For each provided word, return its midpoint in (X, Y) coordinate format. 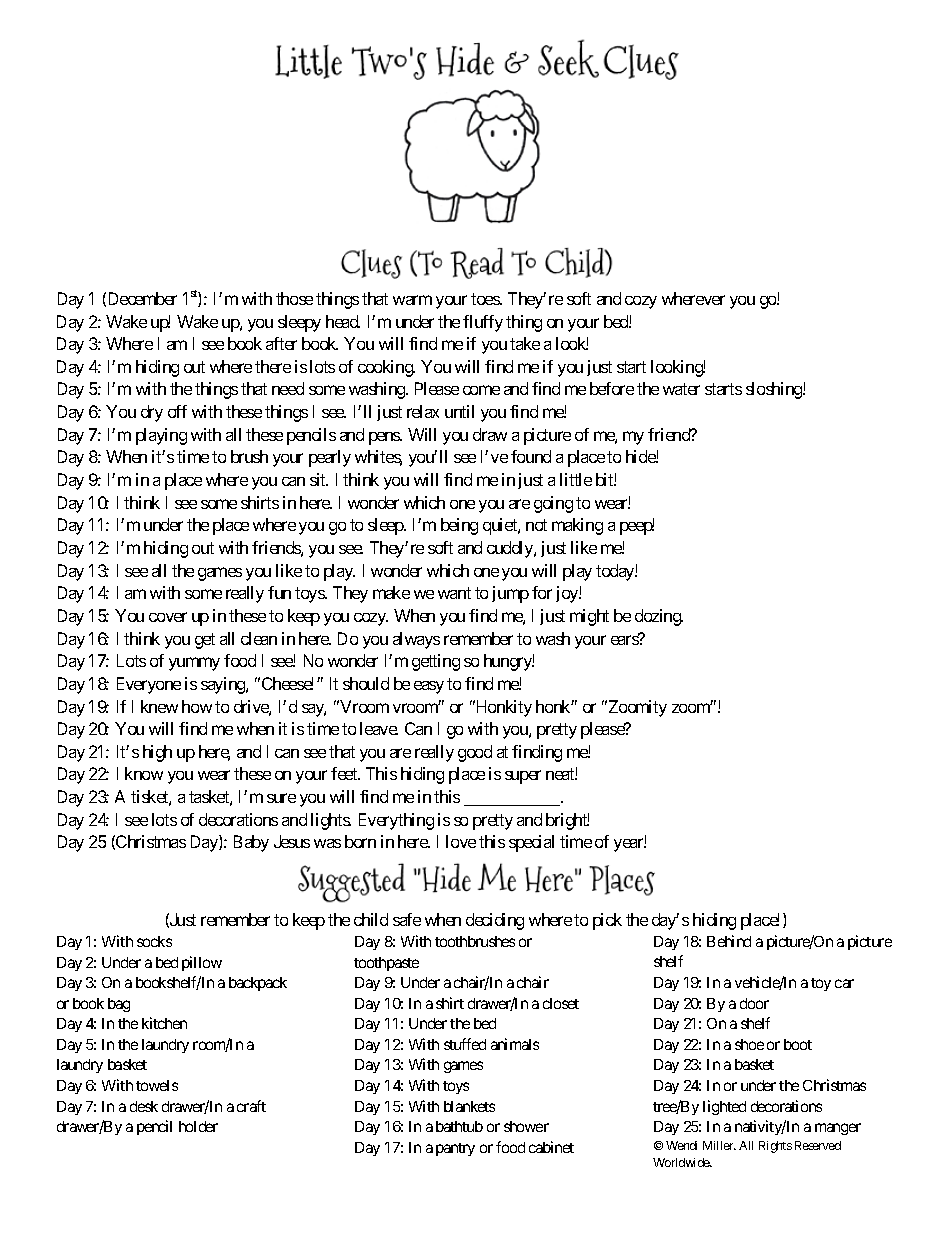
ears (625, 640)
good (475, 753)
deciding (495, 921)
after (281, 343)
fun (279, 592)
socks (154, 941)
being (459, 526)
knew (159, 706)
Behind (729, 941)
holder (198, 1126)
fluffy (483, 323)
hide (641, 456)
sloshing (775, 390)
